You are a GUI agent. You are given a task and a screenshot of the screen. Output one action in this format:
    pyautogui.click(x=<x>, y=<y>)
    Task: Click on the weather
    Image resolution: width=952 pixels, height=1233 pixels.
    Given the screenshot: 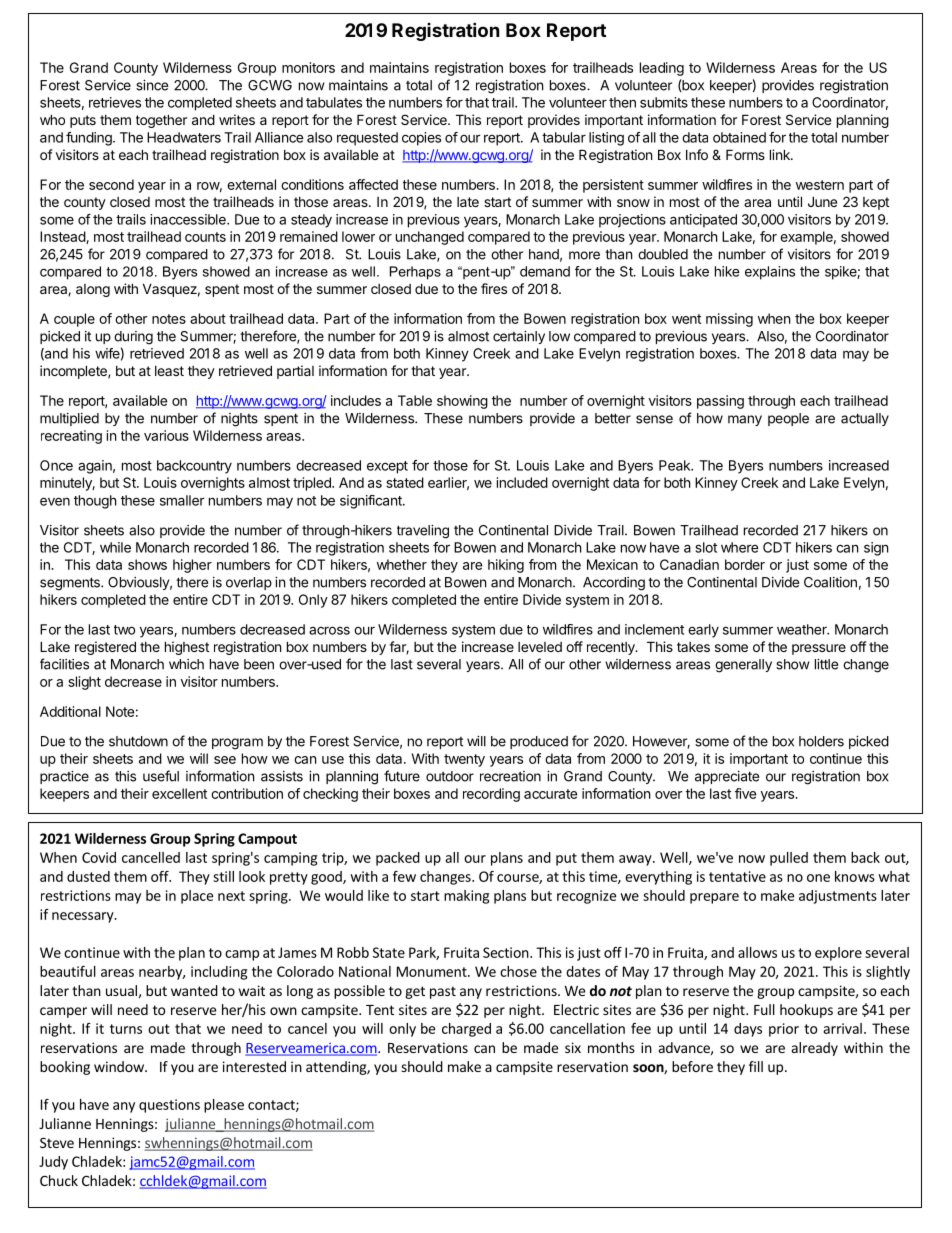 What is the action you would take?
    pyautogui.click(x=803, y=629)
